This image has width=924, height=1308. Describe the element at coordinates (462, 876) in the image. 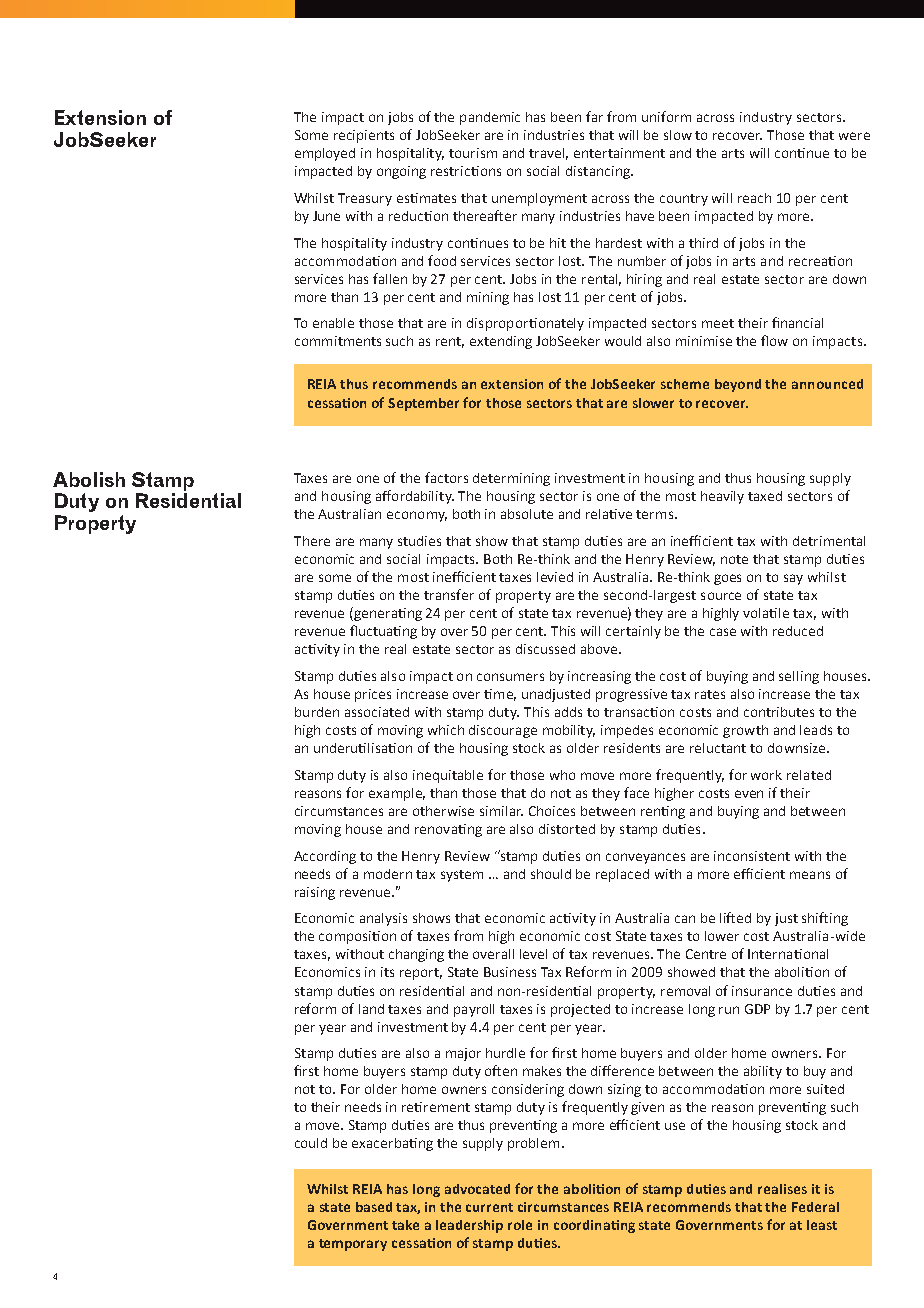

I see `system` at that location.
